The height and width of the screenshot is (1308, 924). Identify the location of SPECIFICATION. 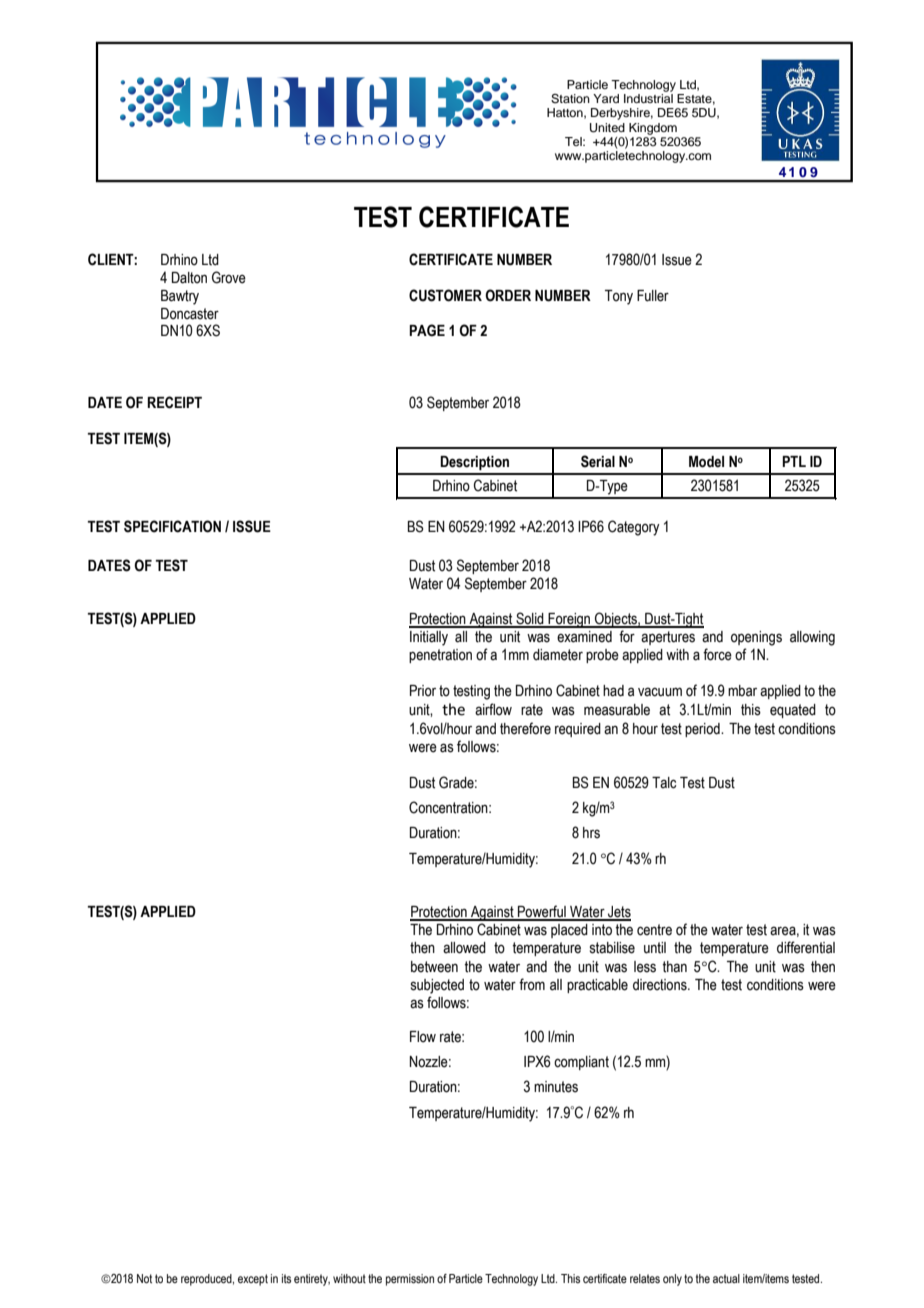
(172, 526).
